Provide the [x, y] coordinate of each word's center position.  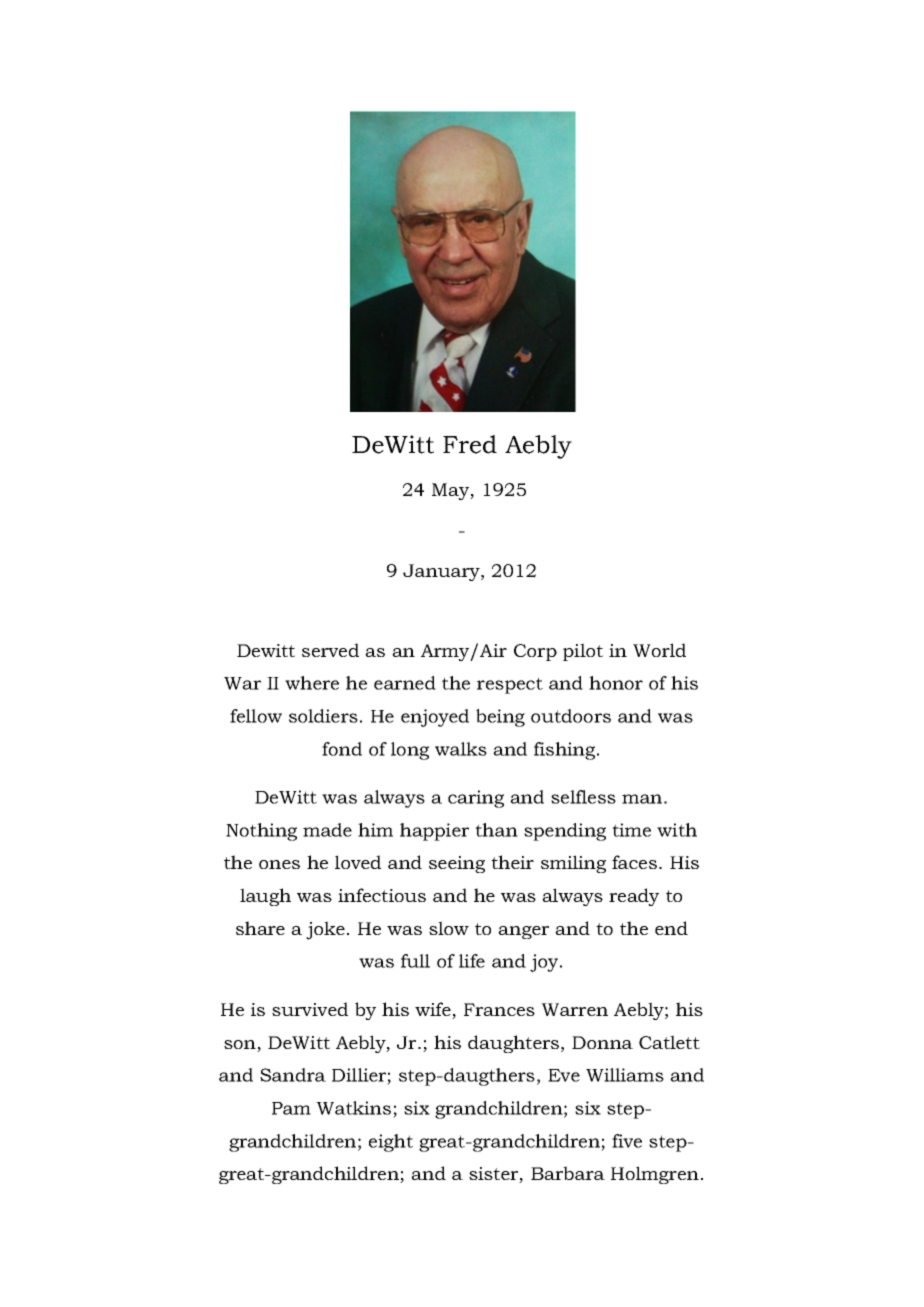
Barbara [568, 1173]
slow [449, 928]
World [659, 650]
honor [616, 683]
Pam [291, 1108]
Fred [470, 444]
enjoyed [435, 718]
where [312, 683]
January [442, 572]
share [260, 928]
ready [634, 897]
